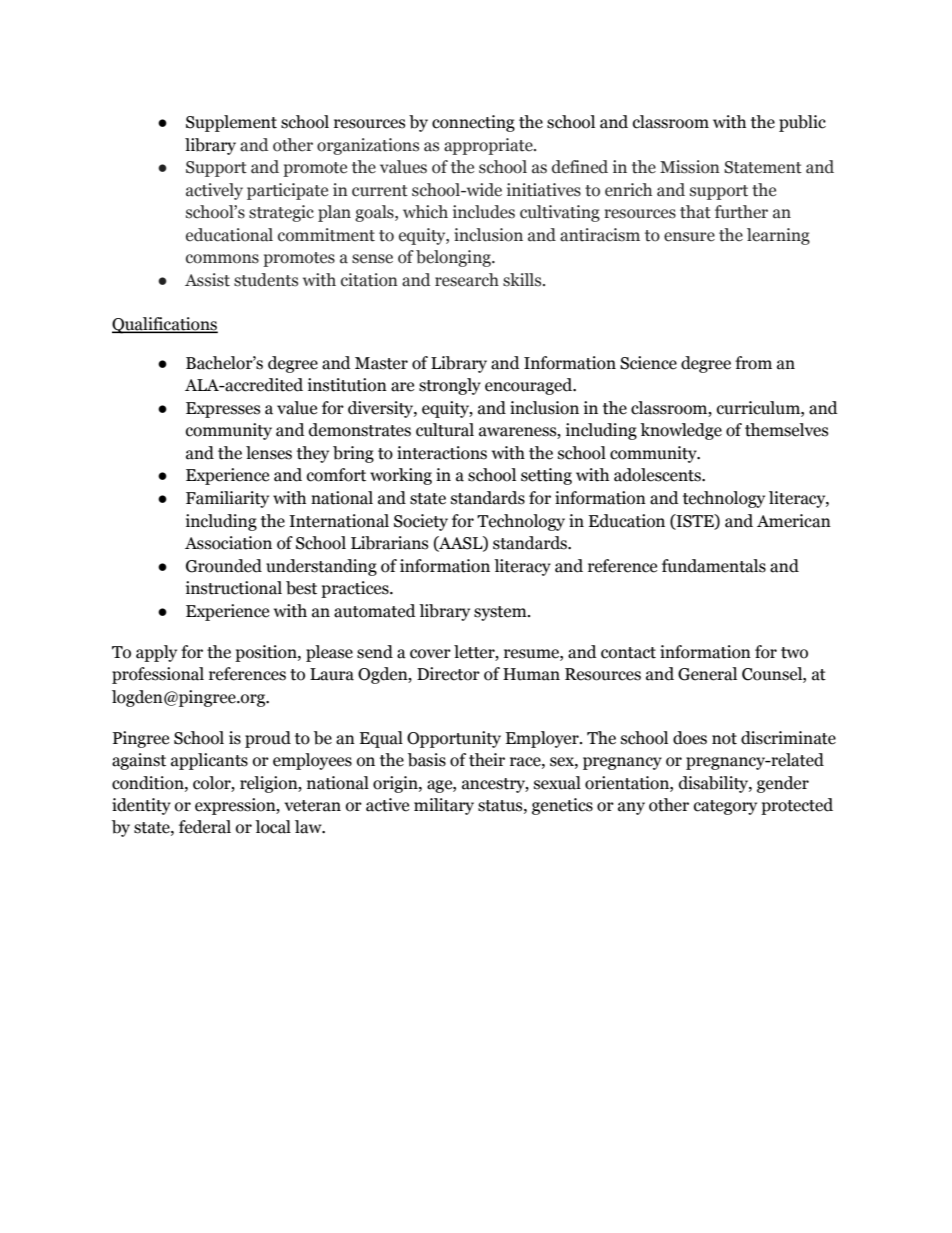 This screenshot has width=952, height=1233. I want to click on Mission, so click(690, 167).
